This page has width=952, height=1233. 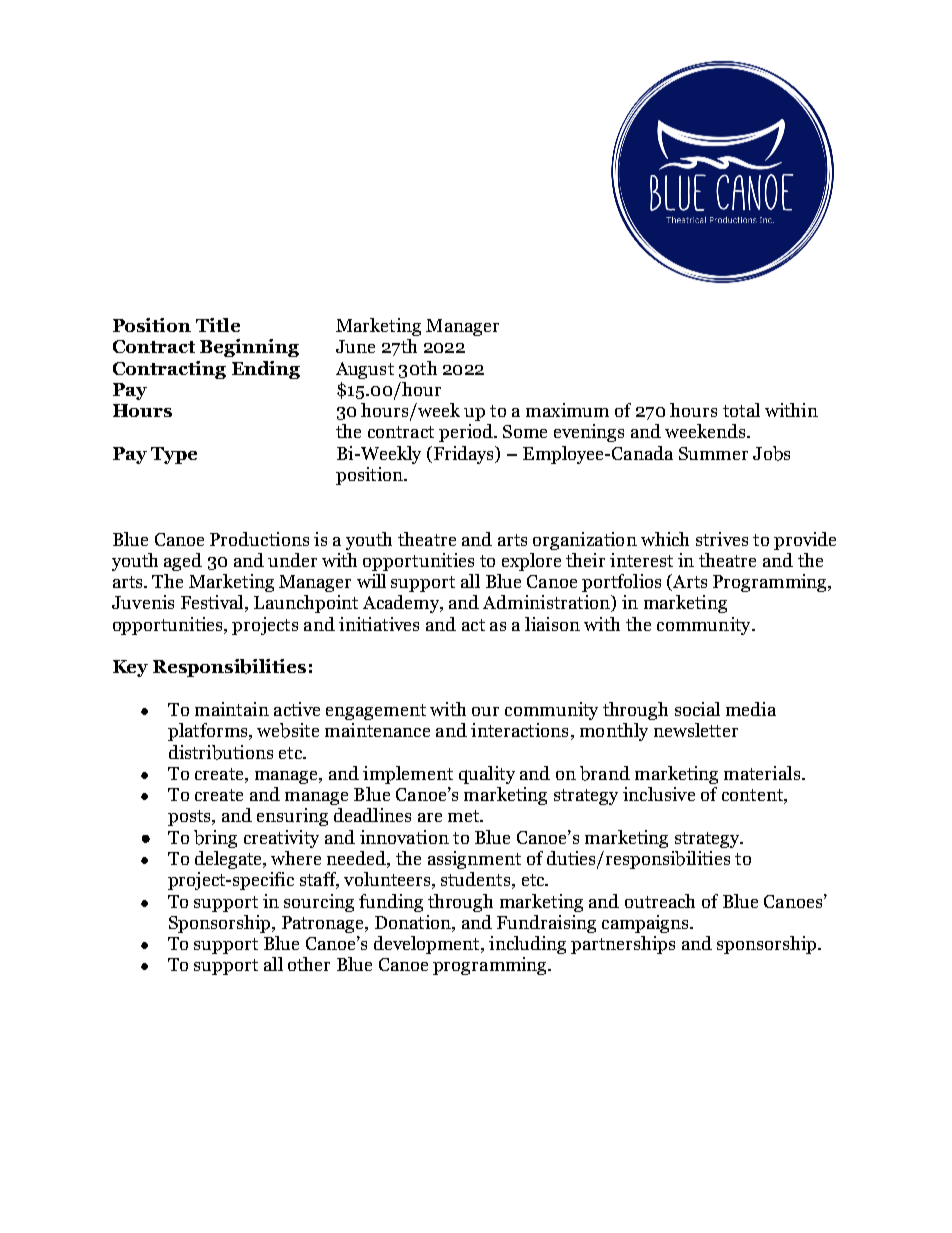 I want to click on Beginning, so click(x=249, y=348).
